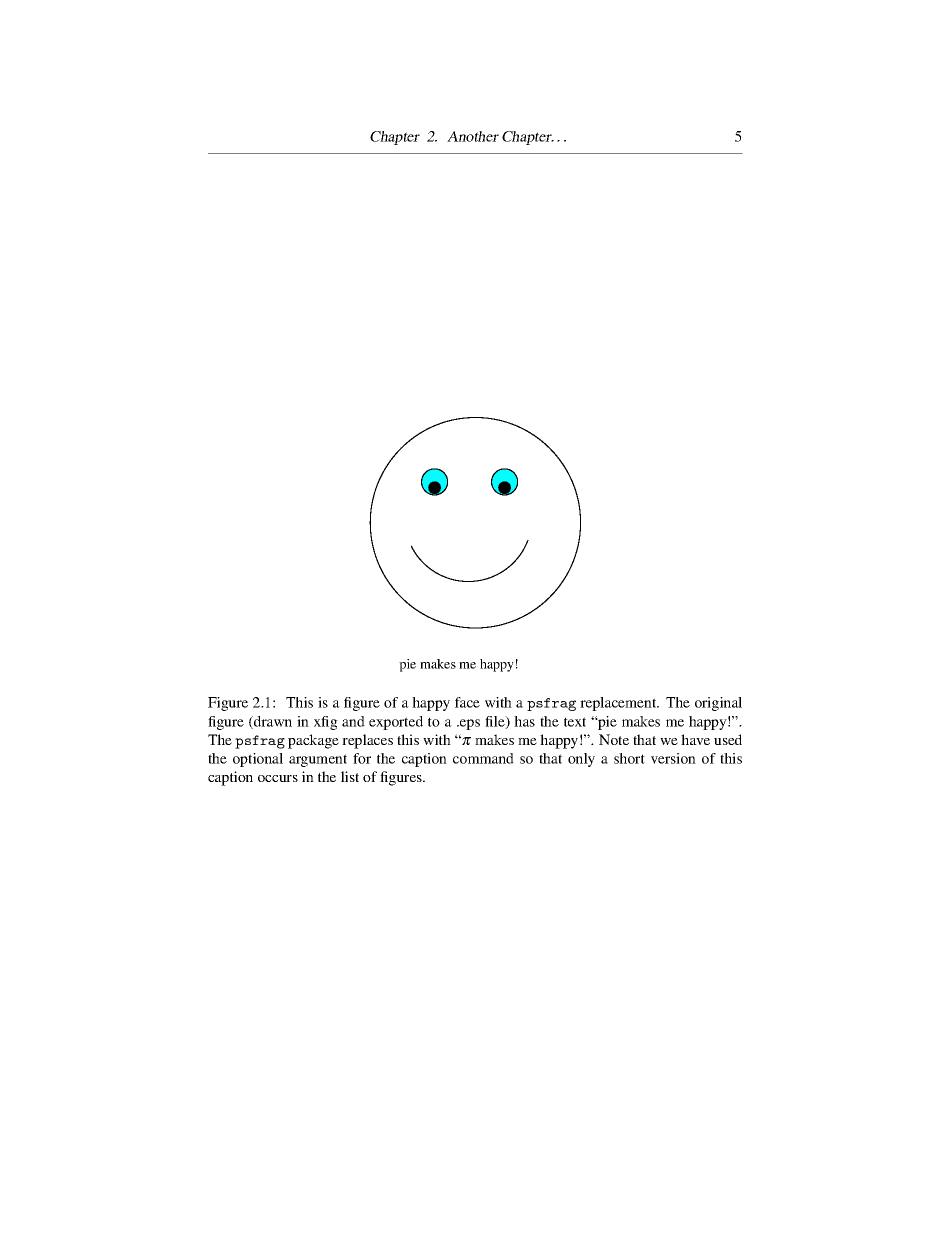 Image resolution: width=952 pixels, height=1233 pixels. I want to click on original, so click(718, 704).
